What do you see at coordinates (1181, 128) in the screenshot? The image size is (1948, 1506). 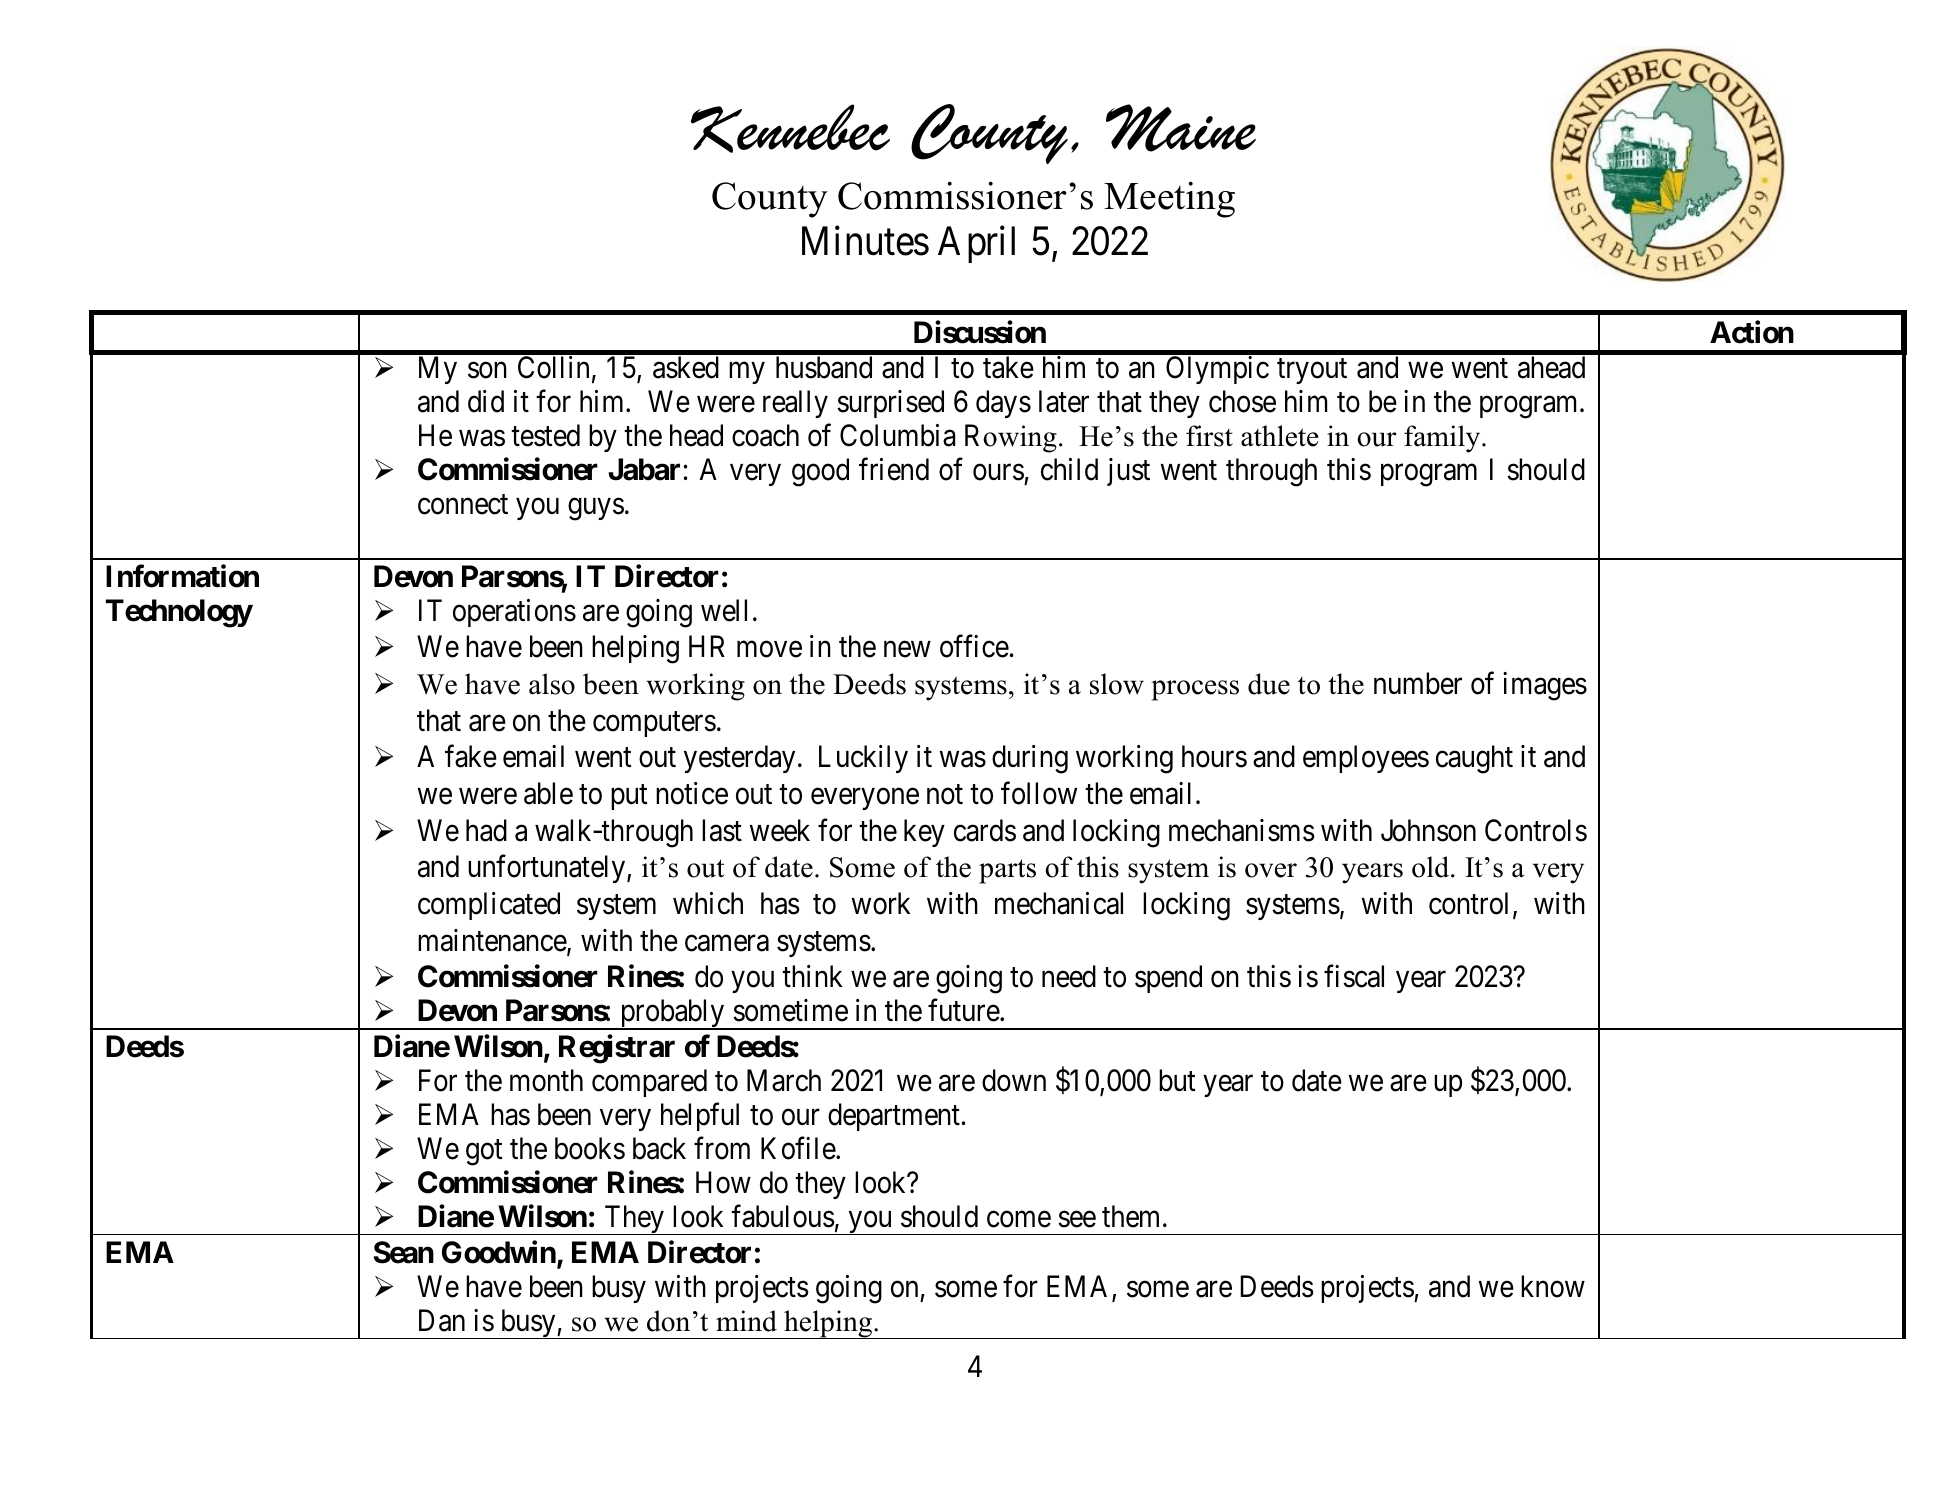 I see `Maine` at bounding box center [1181, 128].
